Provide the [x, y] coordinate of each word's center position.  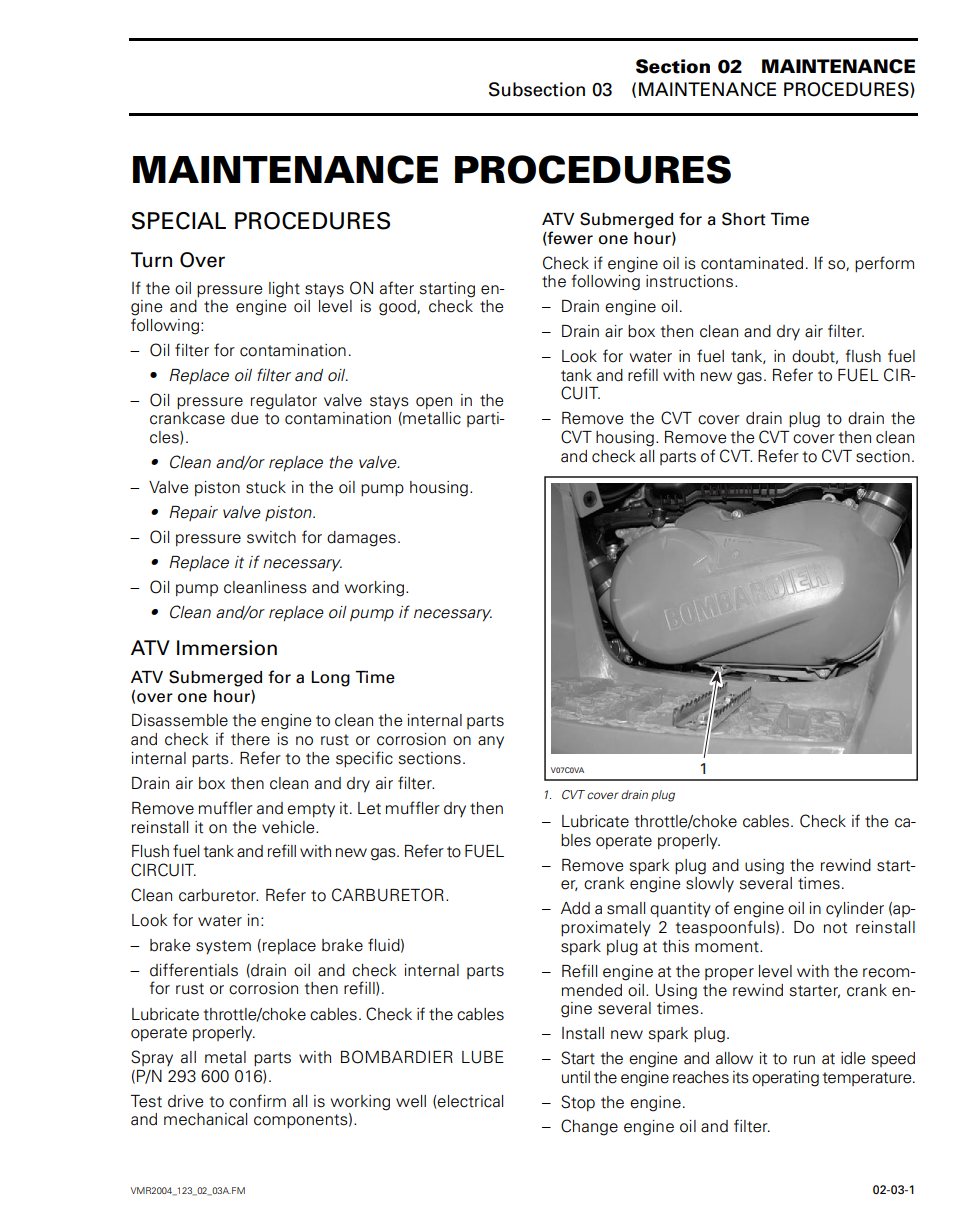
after [397, 288]
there [250, 739]
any [491, 742]
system [223, 947]
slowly [710, 885]
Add [575, 908]
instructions [691, 281]
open [434, 403]
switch [271, 537]
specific [364, 759]
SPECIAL [179, 221]
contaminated [752, 263]
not [835, 928]
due [245, 418]
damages [361, 539]
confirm [257, 1101]
